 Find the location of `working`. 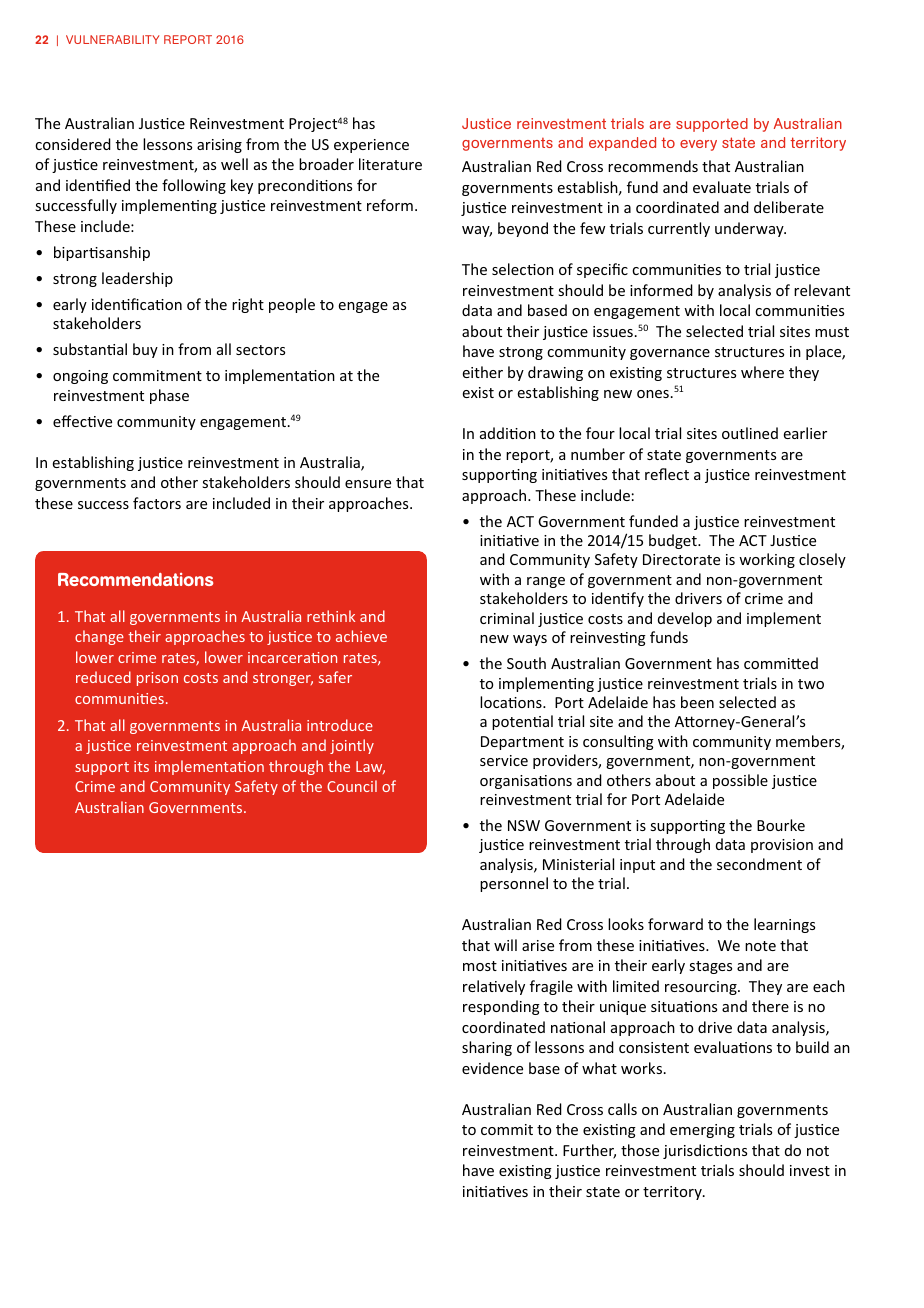

working is located at coordinates (767, 560).
